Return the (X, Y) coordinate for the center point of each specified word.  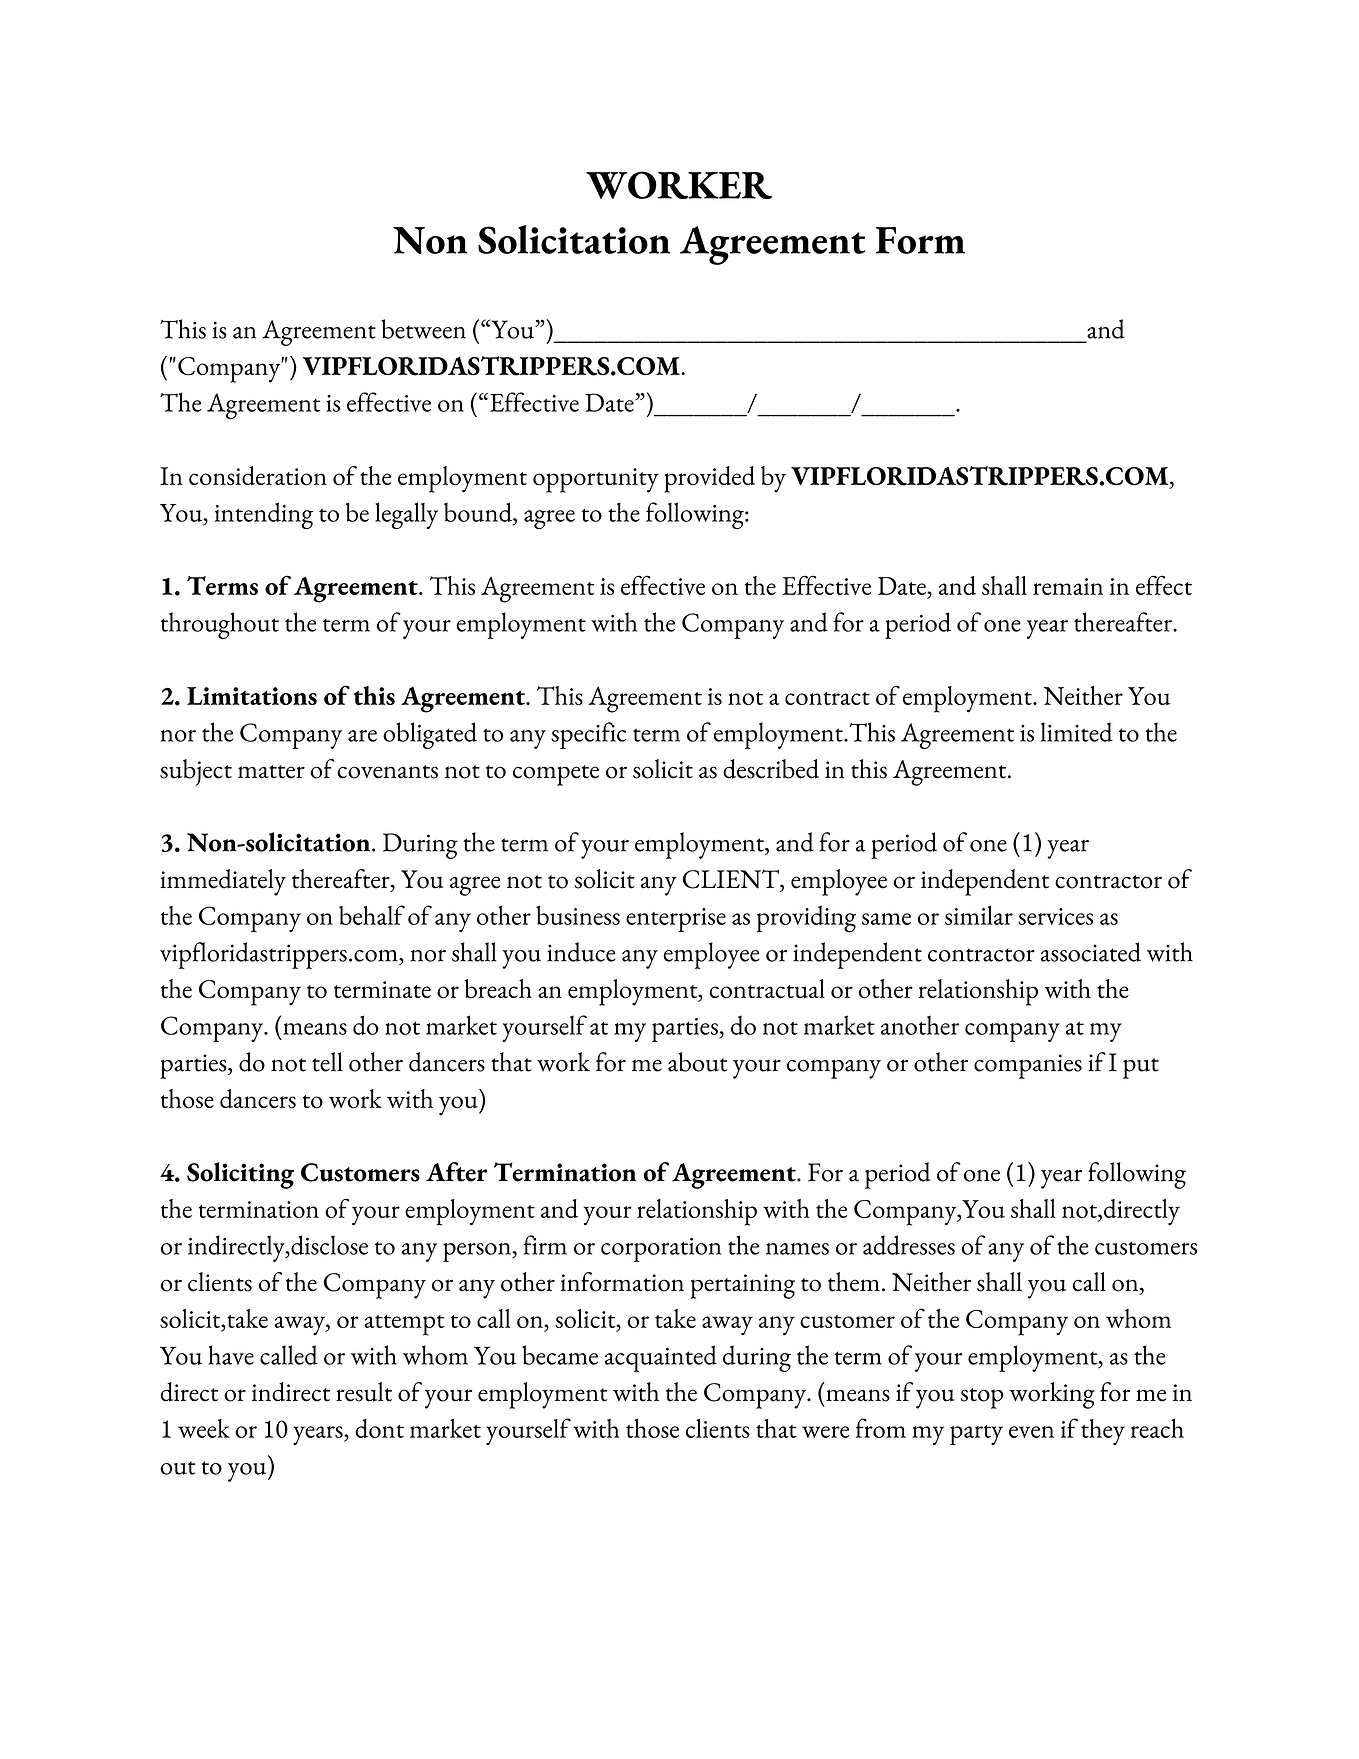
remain (1068, 586)
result (364, 1392)
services (1055, 916)
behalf (372, 915)
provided (709, 479)
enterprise (676, 920)
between (423, 329)
